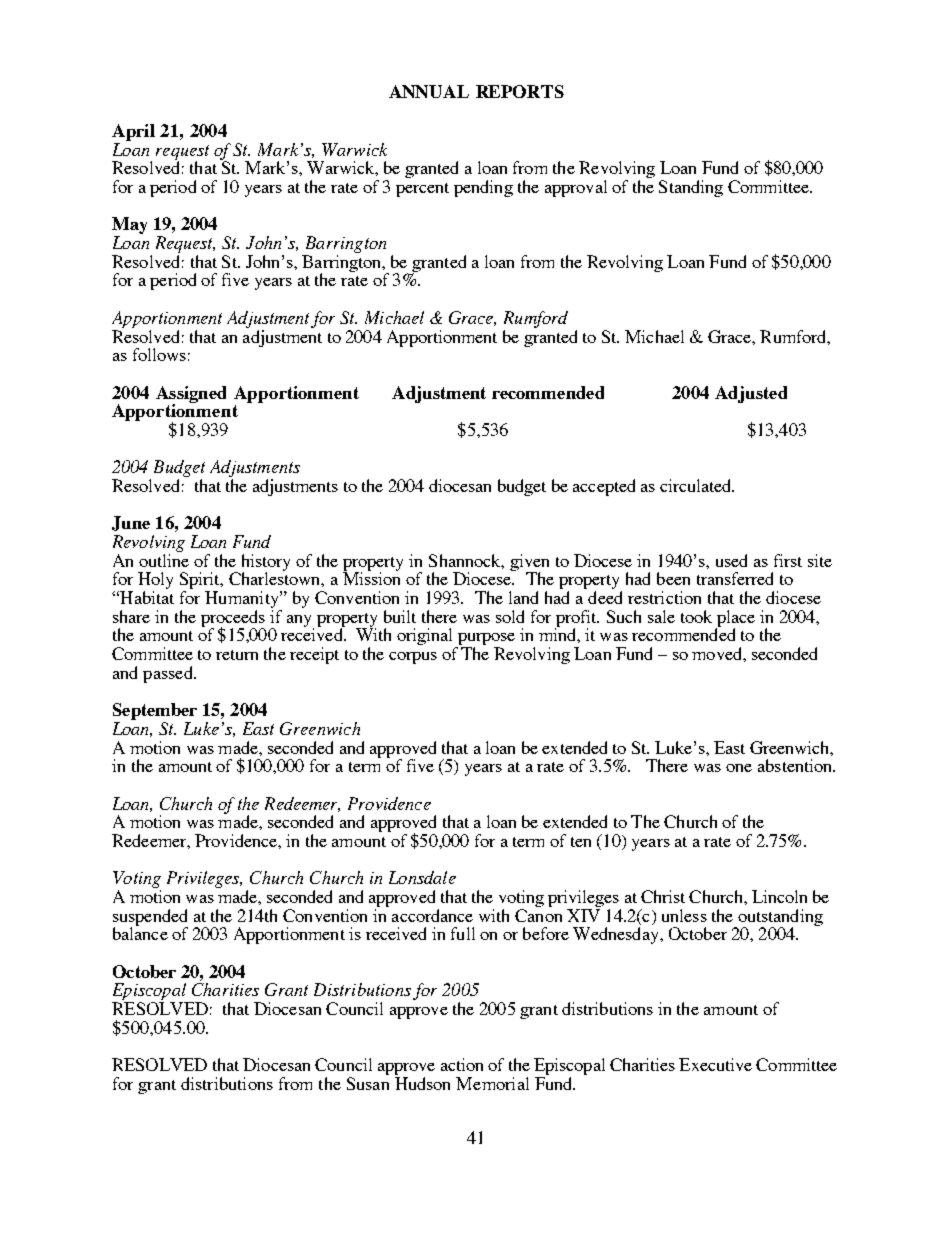  Describe the element at coordinates (201, 582) in the screenshot. I see `Spirit` at that location.
